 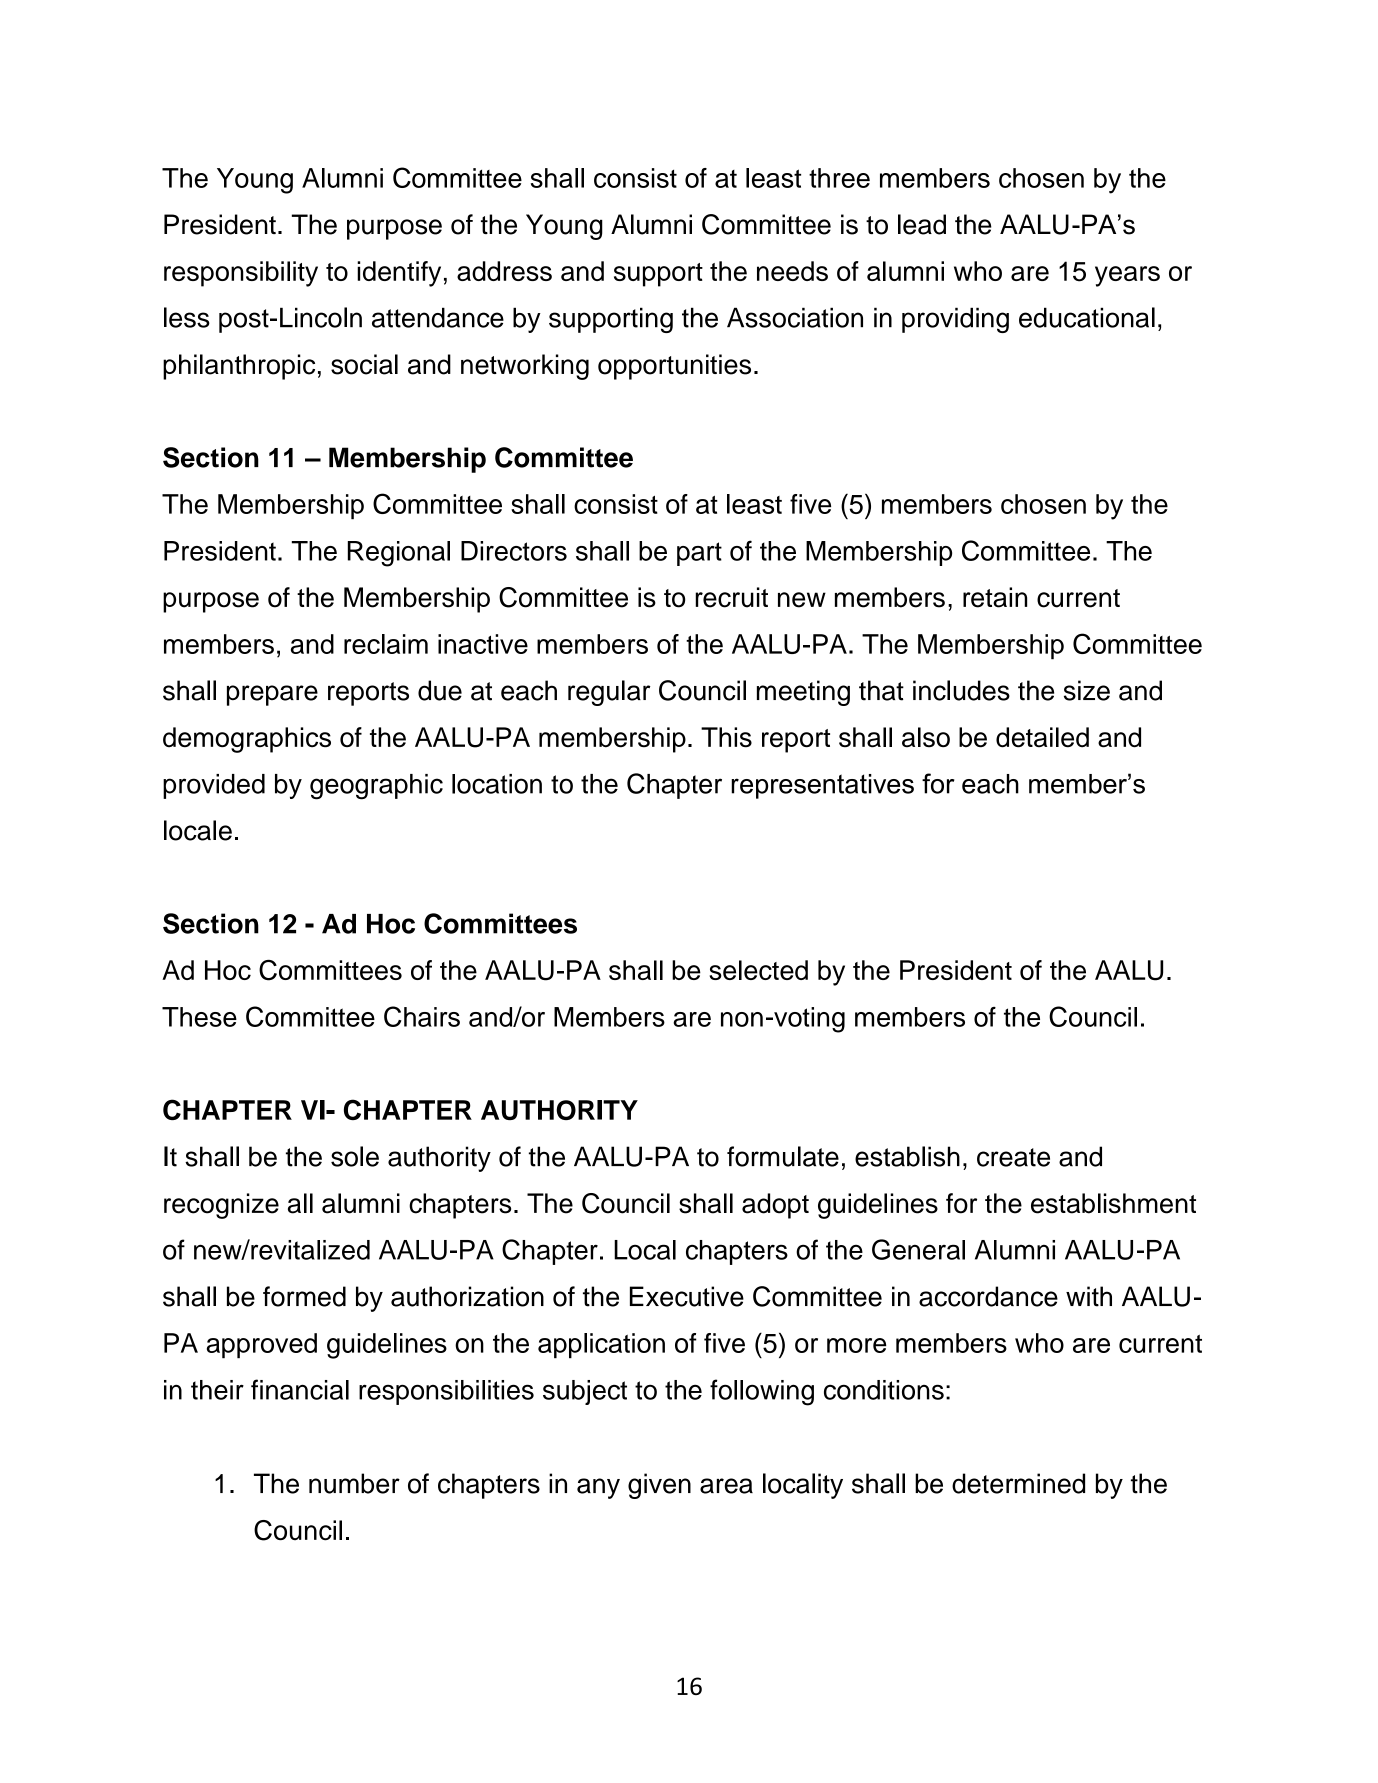 I want to click on recruit, so click(x=731, y=597).
